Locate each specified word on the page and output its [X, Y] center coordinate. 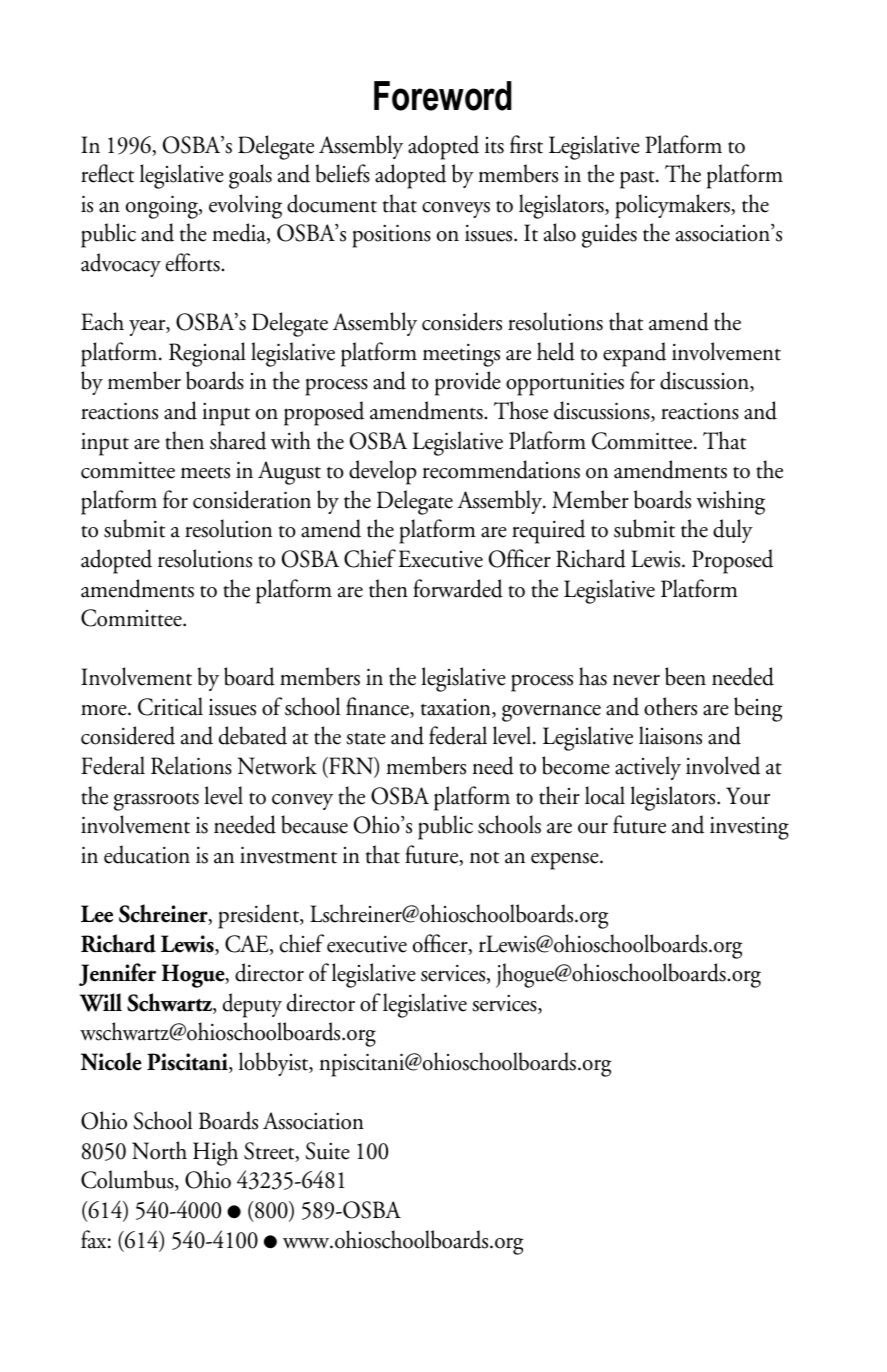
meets [205, 472]
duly [733, 531]
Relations [191, 765]
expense [566, 861]
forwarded [458, 588]
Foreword [443, 96]
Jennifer [117, 974]
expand [634, 354]
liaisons [670, 735]
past [638, 180]
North [159, 1150]
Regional [207, 354]
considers [462, 321]
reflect [107, 173]
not [484, 857]
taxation [457, 708]
